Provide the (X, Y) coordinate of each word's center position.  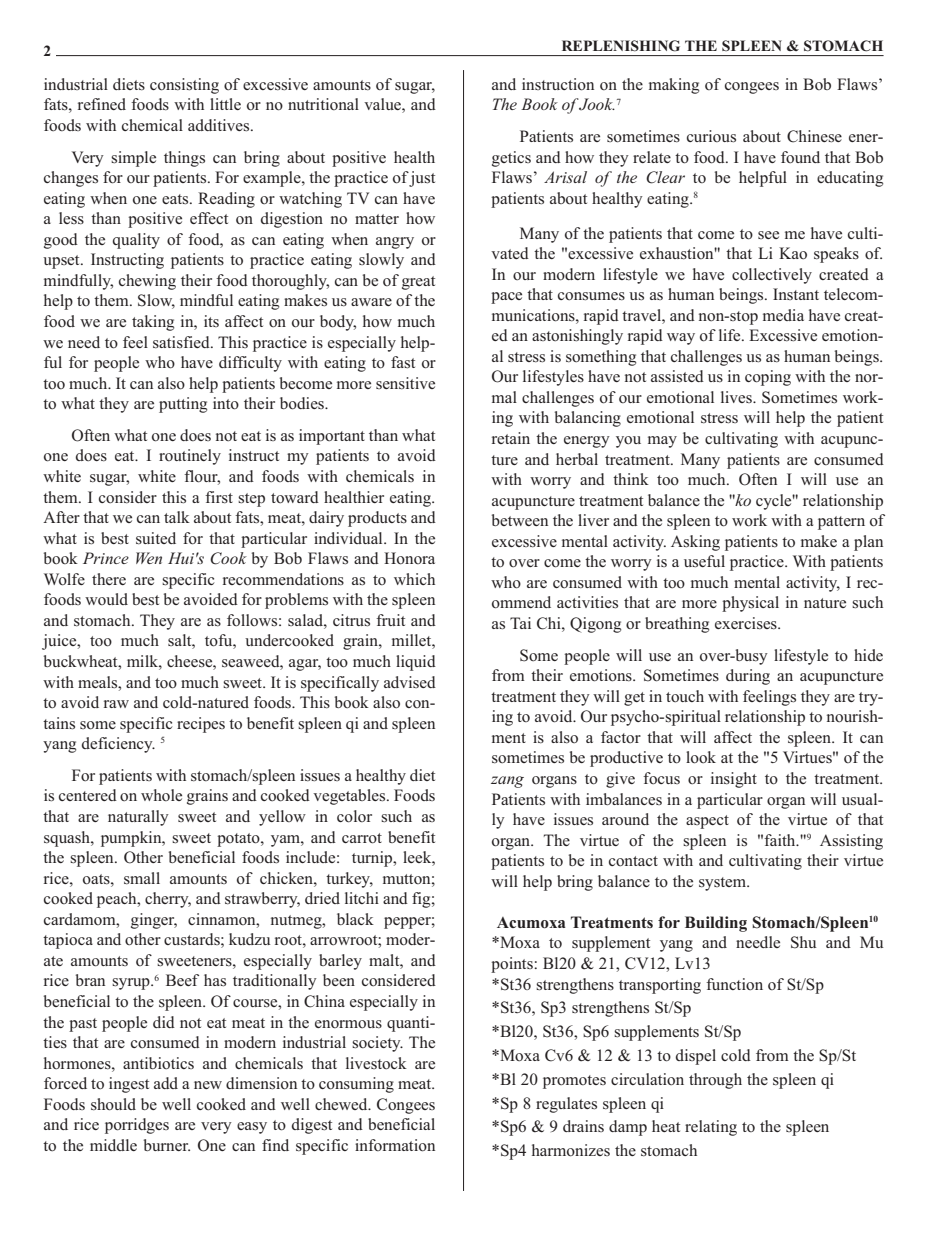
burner (167, 1145)
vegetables (350, 797)
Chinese (814, 136)
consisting (184, 86)
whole (161, 795)
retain (511, 438)
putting (183, 405)
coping (768, 378)
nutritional (323, 104)
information (395, 1145)
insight (734, 780)
